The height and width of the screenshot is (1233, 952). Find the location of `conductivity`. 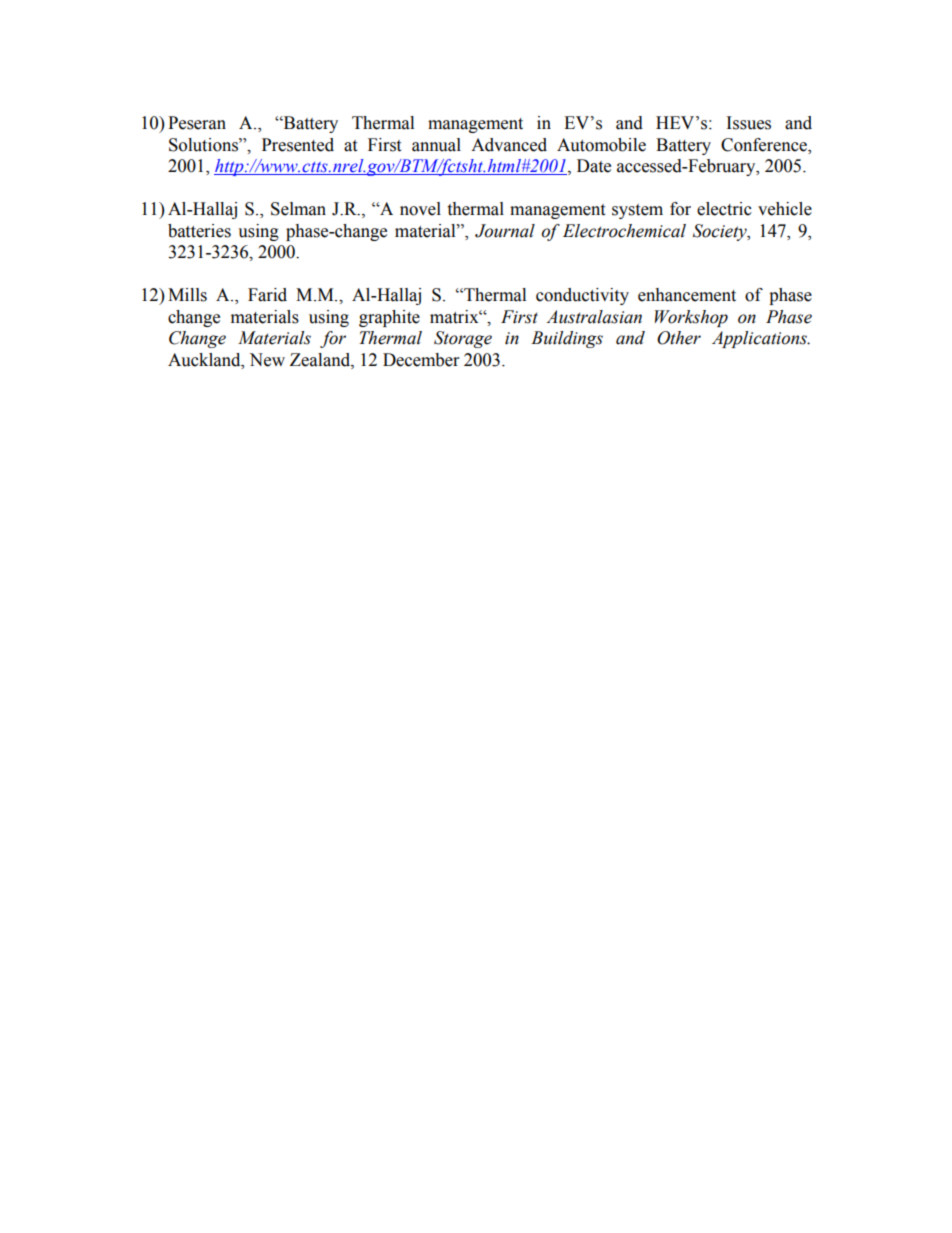

conductivity is located at coordinates (582, 296).
